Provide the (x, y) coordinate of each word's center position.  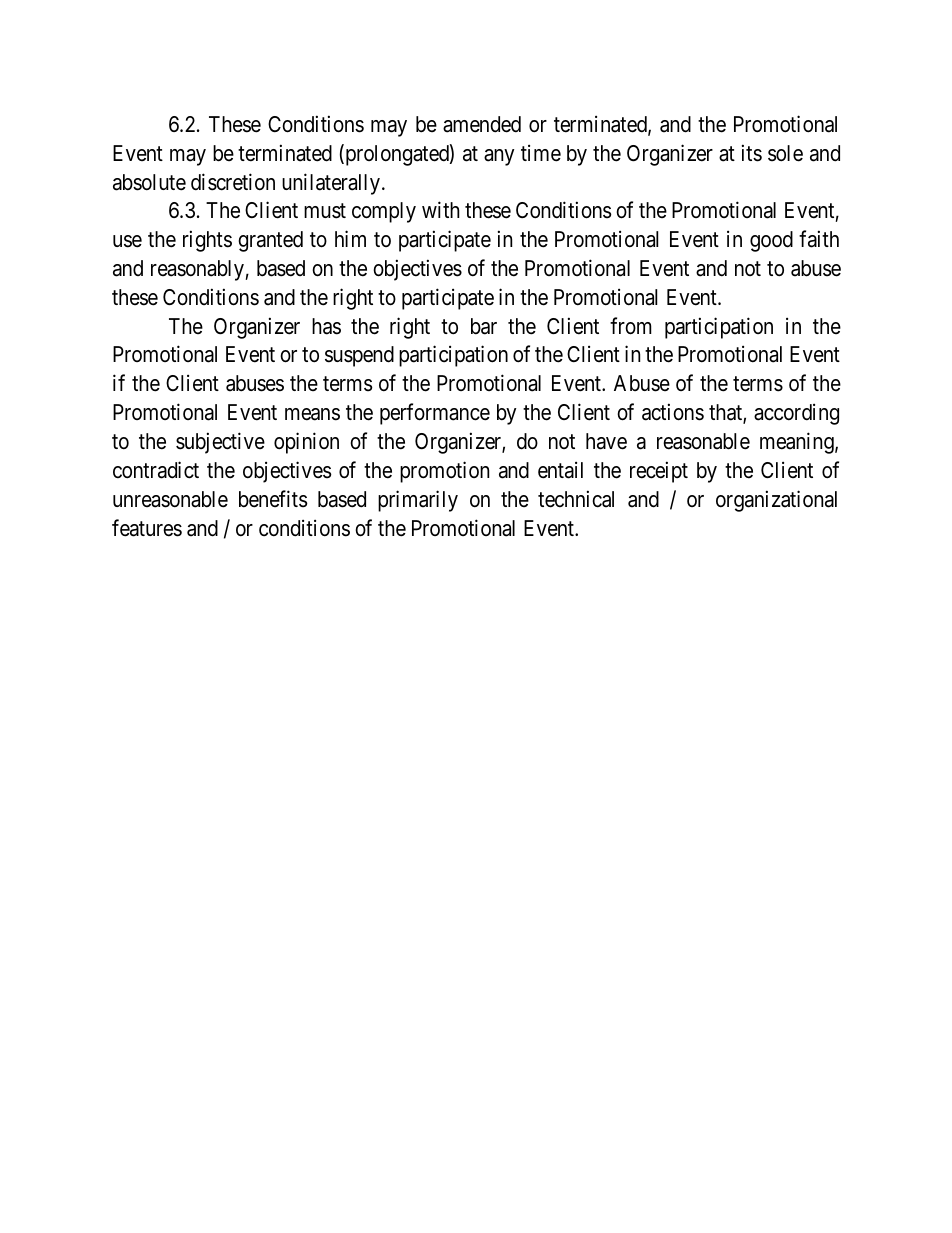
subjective (220, 443)
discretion (233, 182)
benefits (273, 499)
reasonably (198, 270)
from (631, 326)
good (771, 241)
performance (435, 414)
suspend (359, 356)
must (325, 211)
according (796, 414)
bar (484, 326)
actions (673, 412)
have (606, 441)
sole (785, 153)
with (441, 209)
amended (482, 124)
